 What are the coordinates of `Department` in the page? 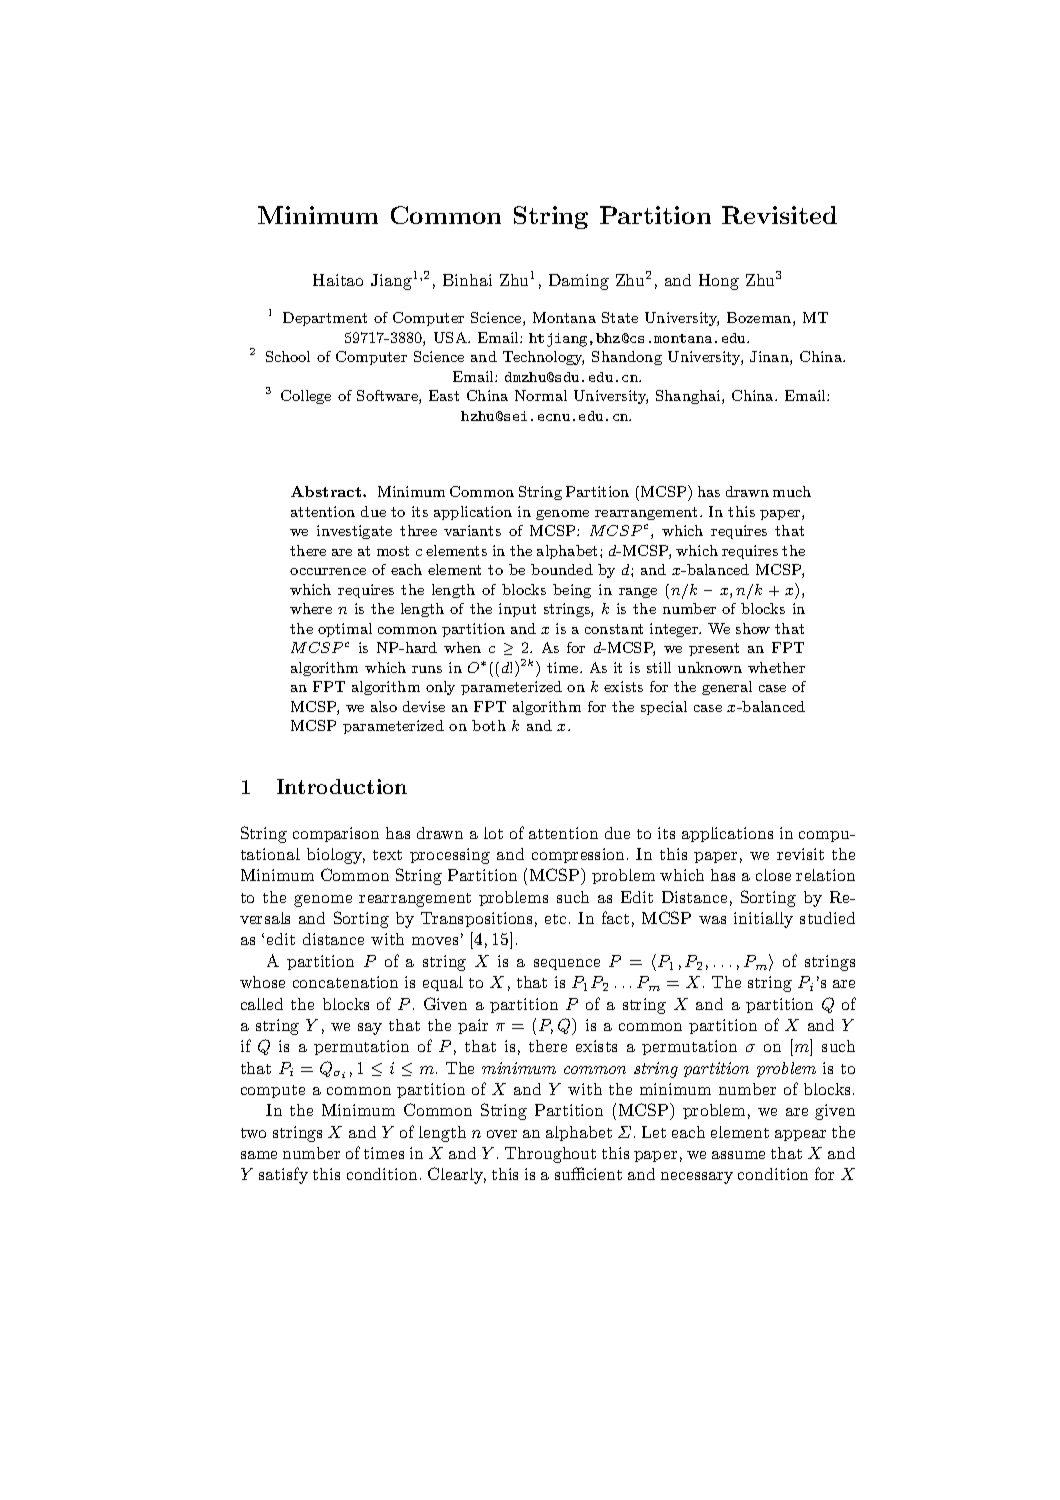 It's located at (325, 319).
